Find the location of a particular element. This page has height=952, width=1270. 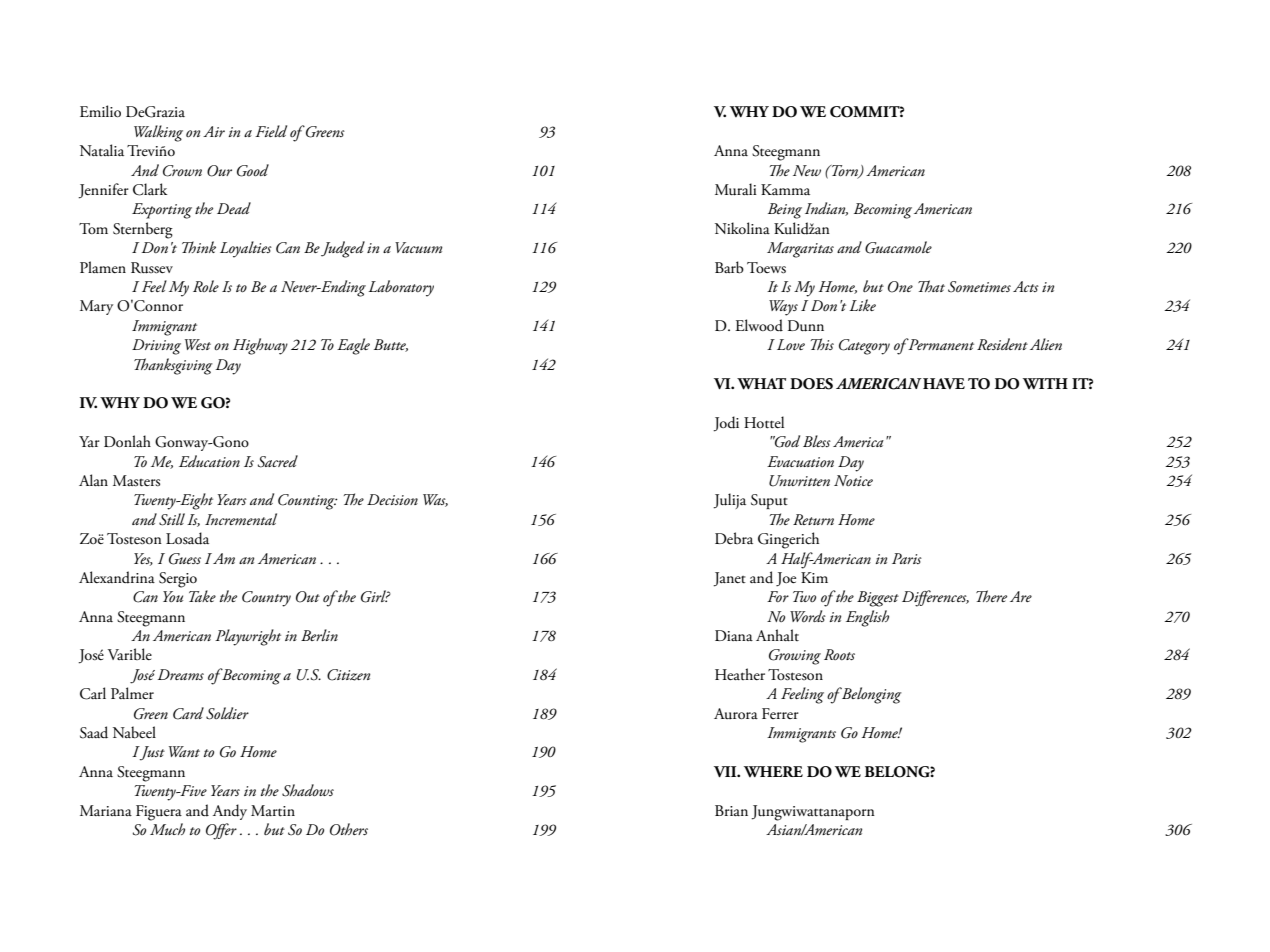

Sergio is located at coordinates (178, 580).
